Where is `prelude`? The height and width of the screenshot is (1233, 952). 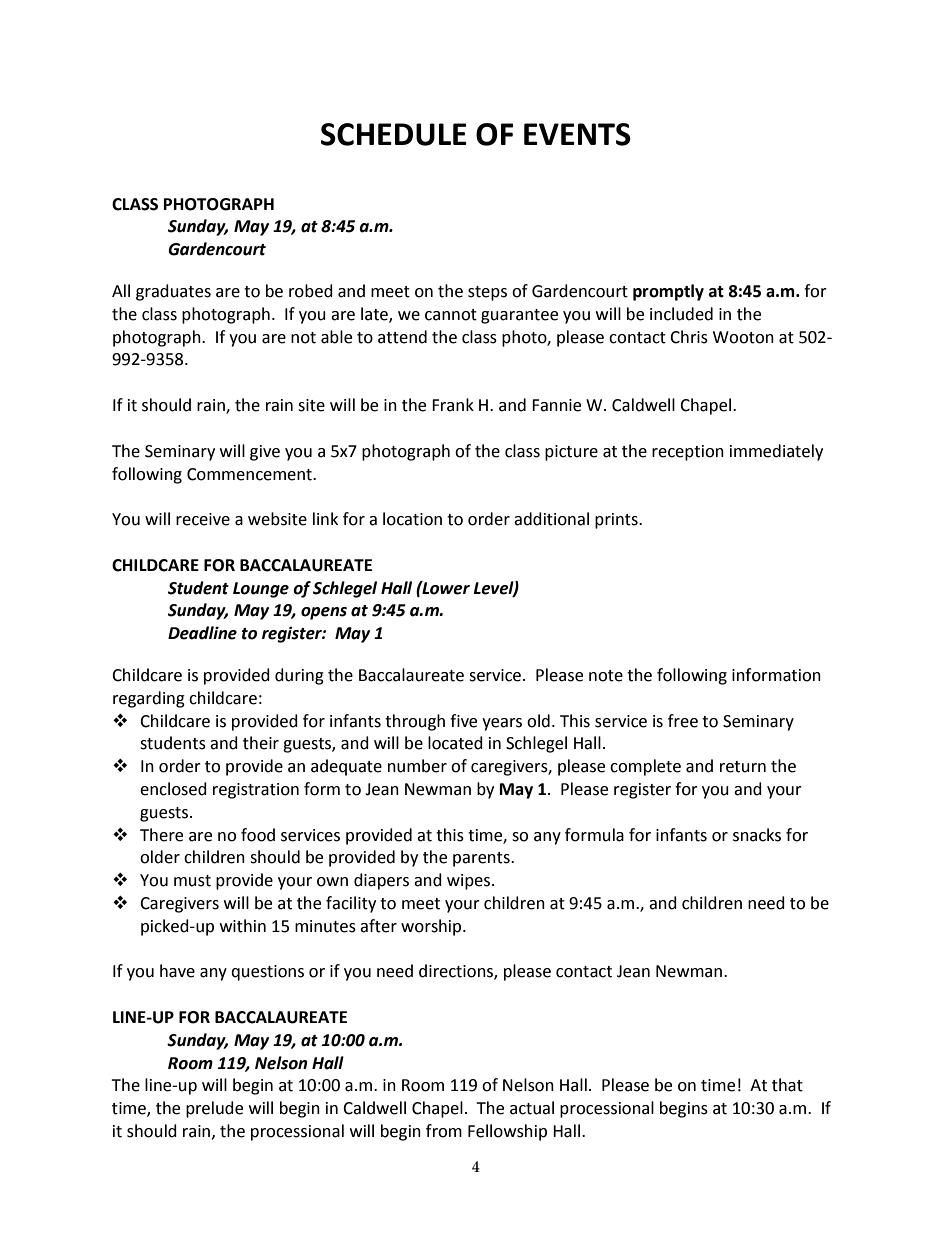
prelude is located at coordinates (214, 1109).
